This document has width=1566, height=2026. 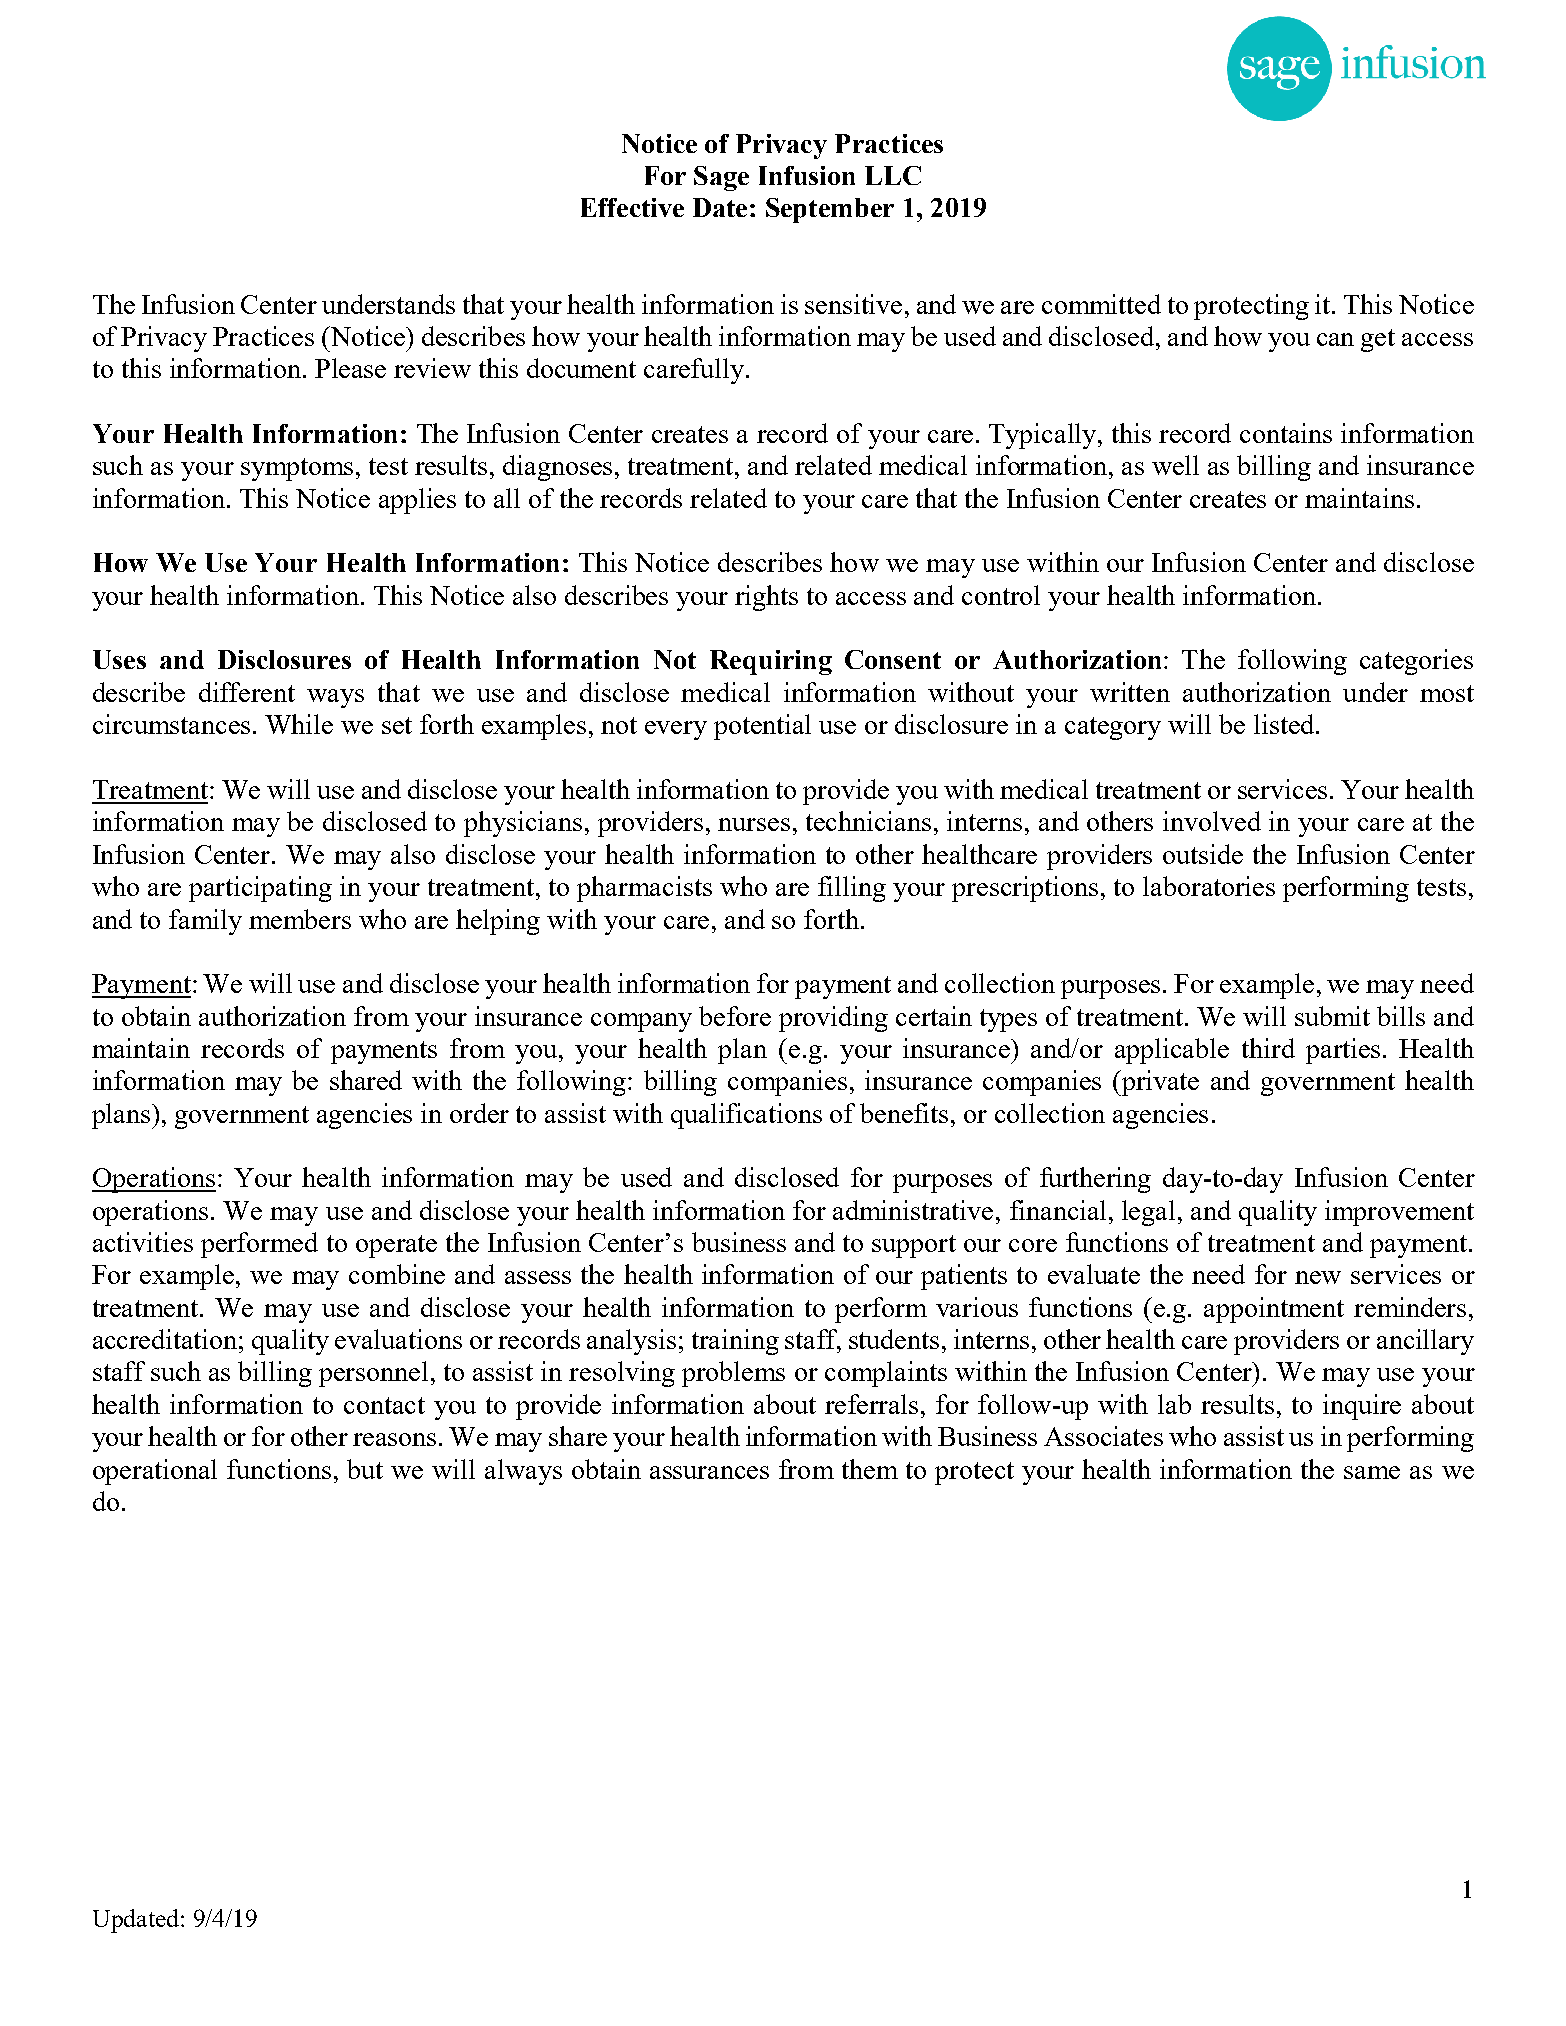 I want to click on September, so click(x=830, y=210).
